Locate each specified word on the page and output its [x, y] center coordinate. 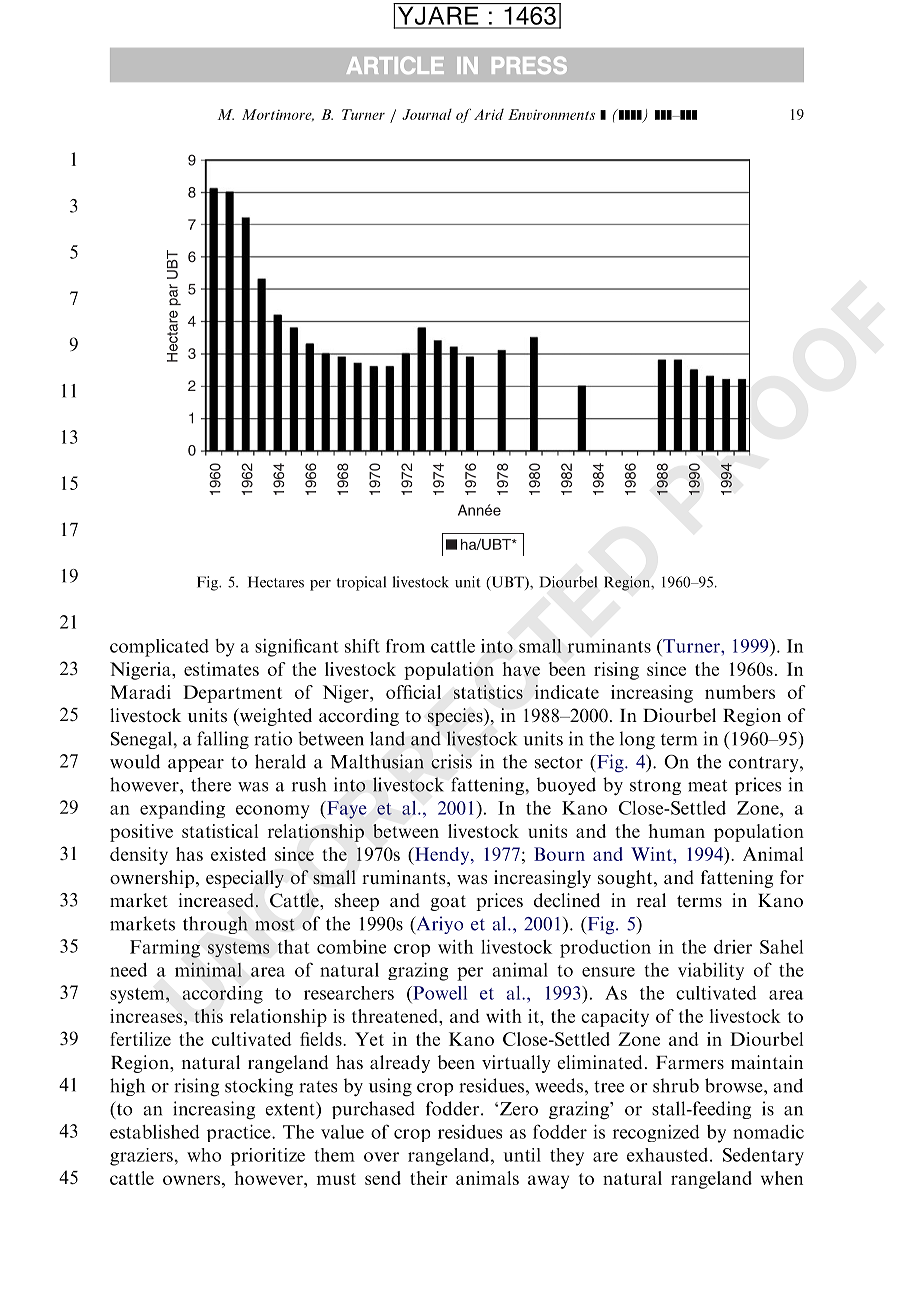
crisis [451, 761]
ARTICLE [395, 65]
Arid [489, 114]
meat [707, 786]
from [405, 646]
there [211, 784]
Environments [551, 114]
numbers [740, 692]
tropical [361, 583]
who [204, 1155]
